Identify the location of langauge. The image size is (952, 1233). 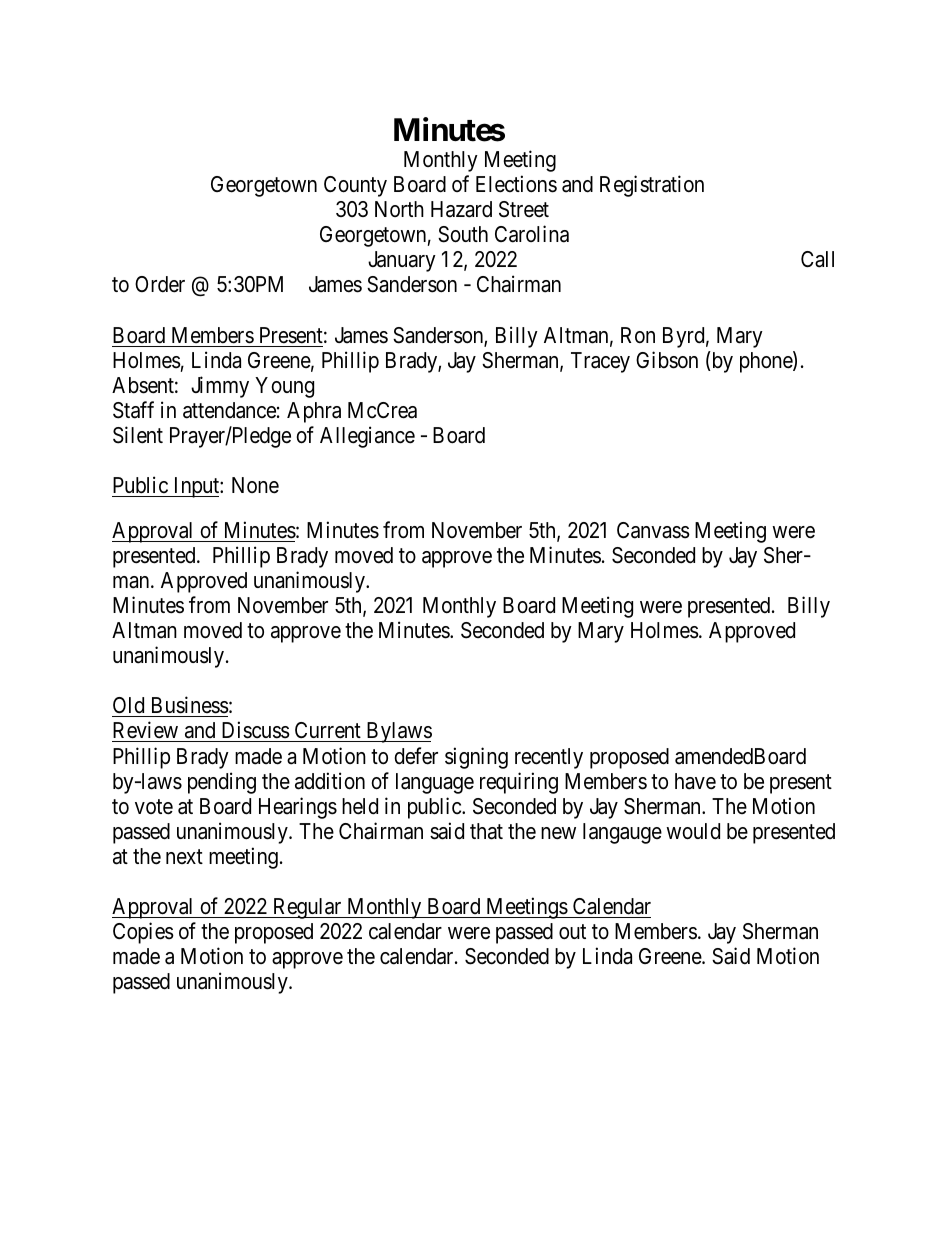
(622, 833).
